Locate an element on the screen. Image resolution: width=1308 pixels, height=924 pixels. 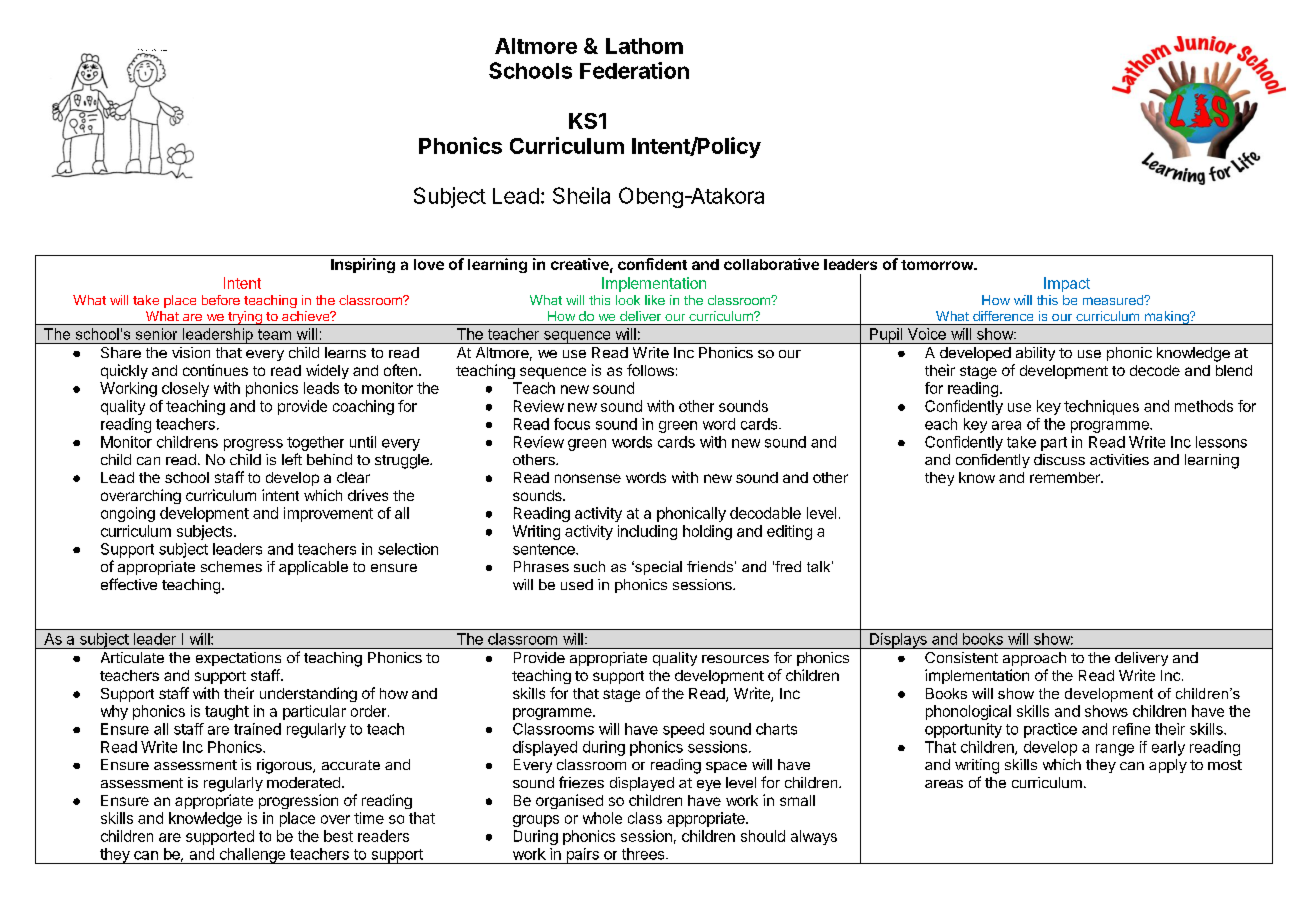
challenge is located at coordinates (252, 856).
